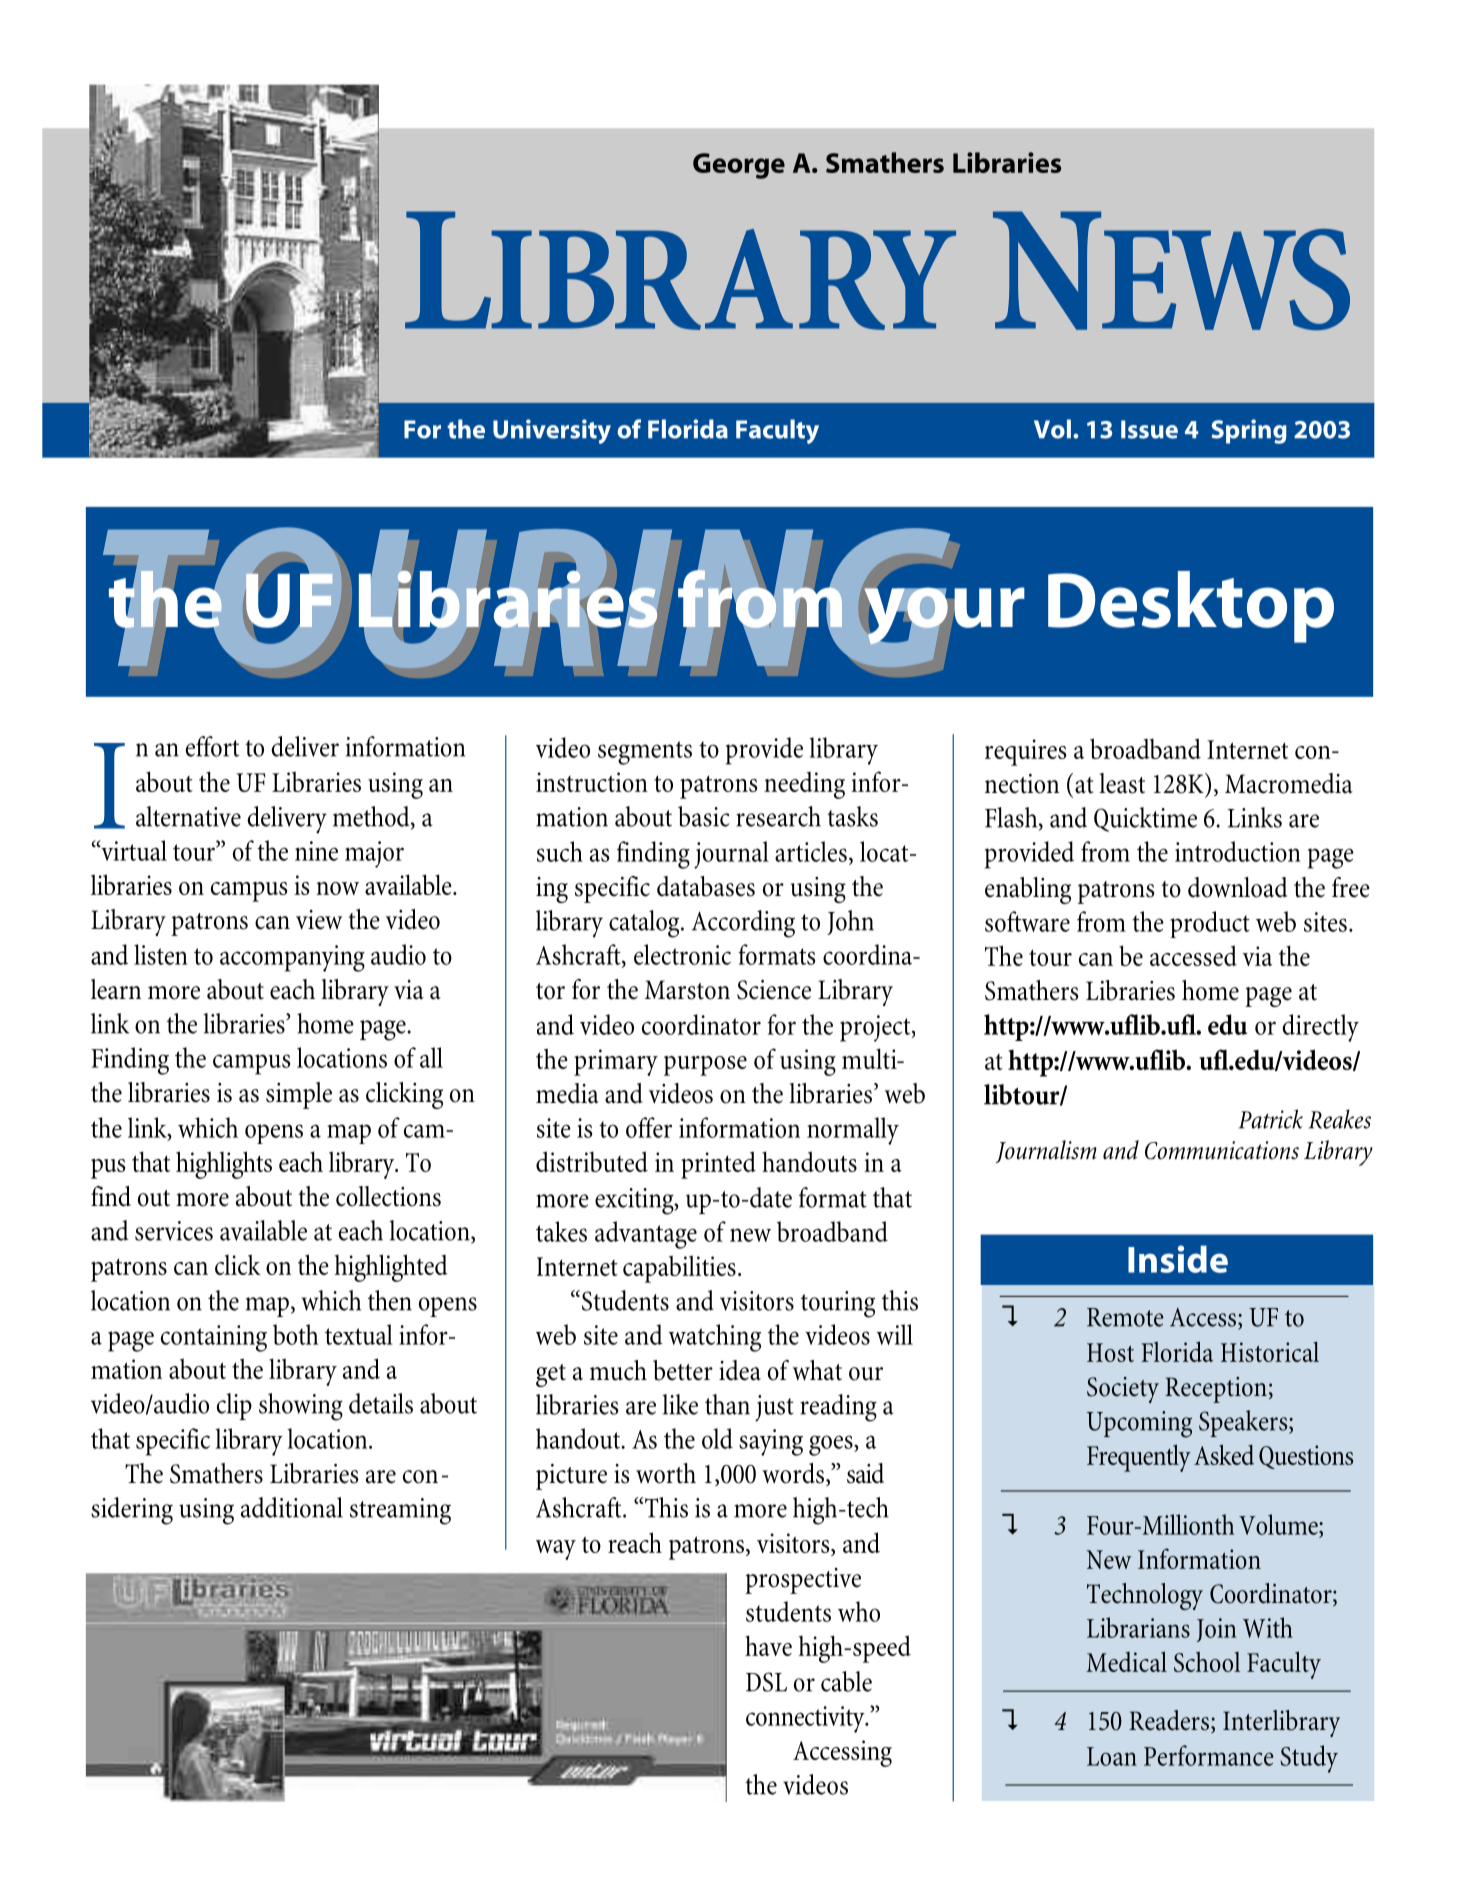 This screenshot has width=1459, height=1888. Describe the element at coordinates (552, 431) in the screenshot. I see `University` at that location.
